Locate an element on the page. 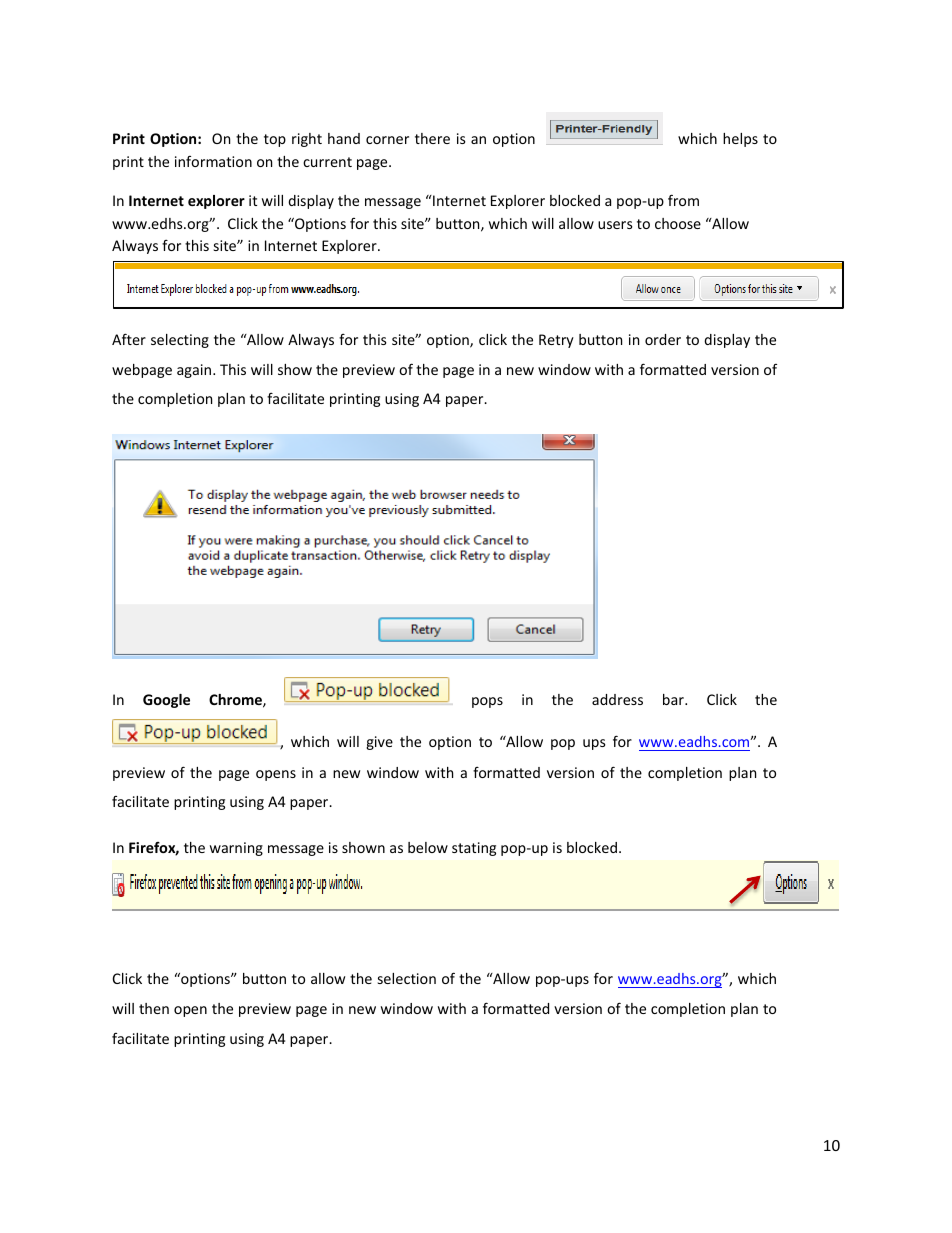 The height and width of the image is (1233, 952). from is located at coordinates (683, 200).
